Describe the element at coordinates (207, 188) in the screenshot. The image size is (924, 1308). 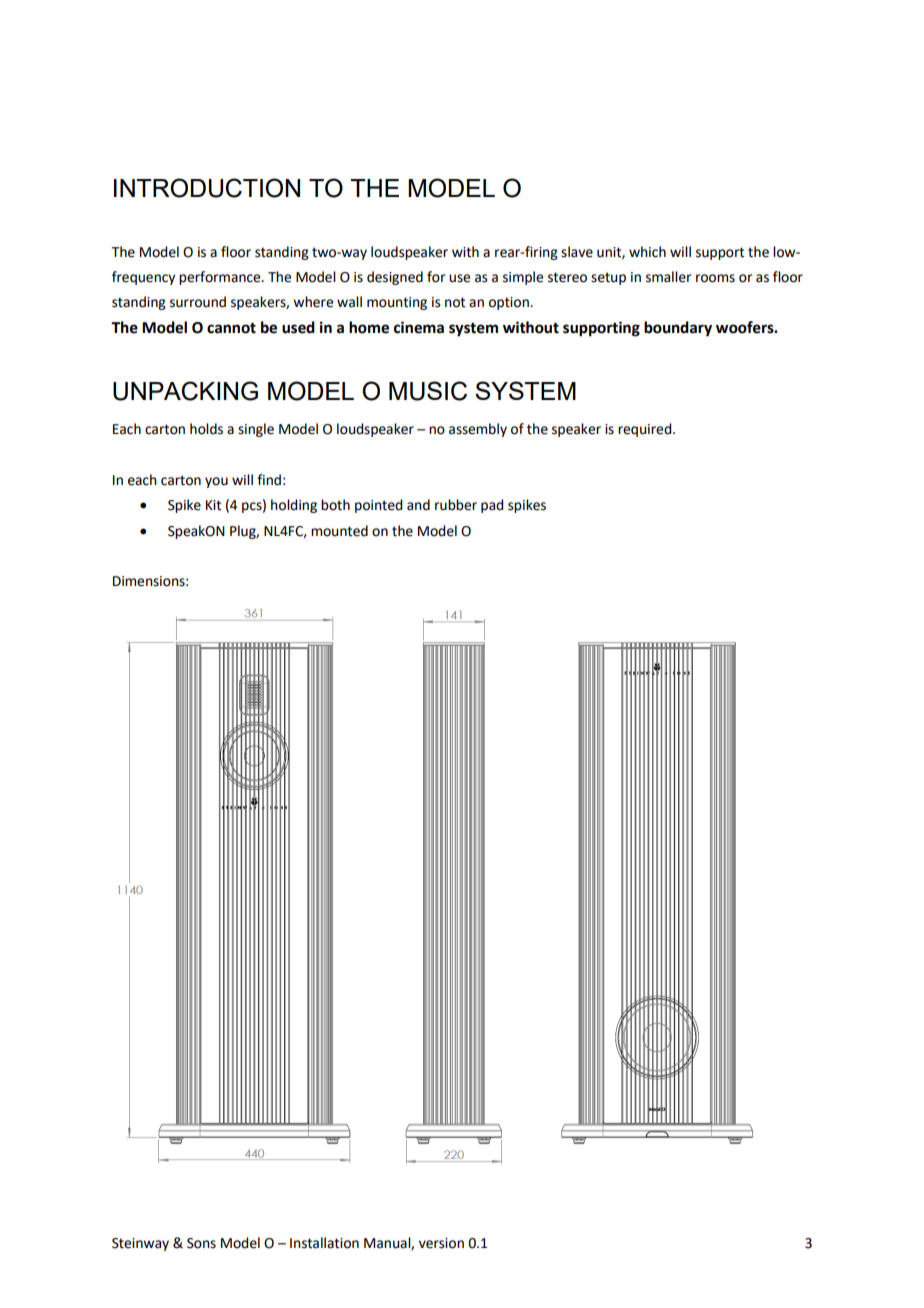
I see `INTRODUCTION` at that location.
